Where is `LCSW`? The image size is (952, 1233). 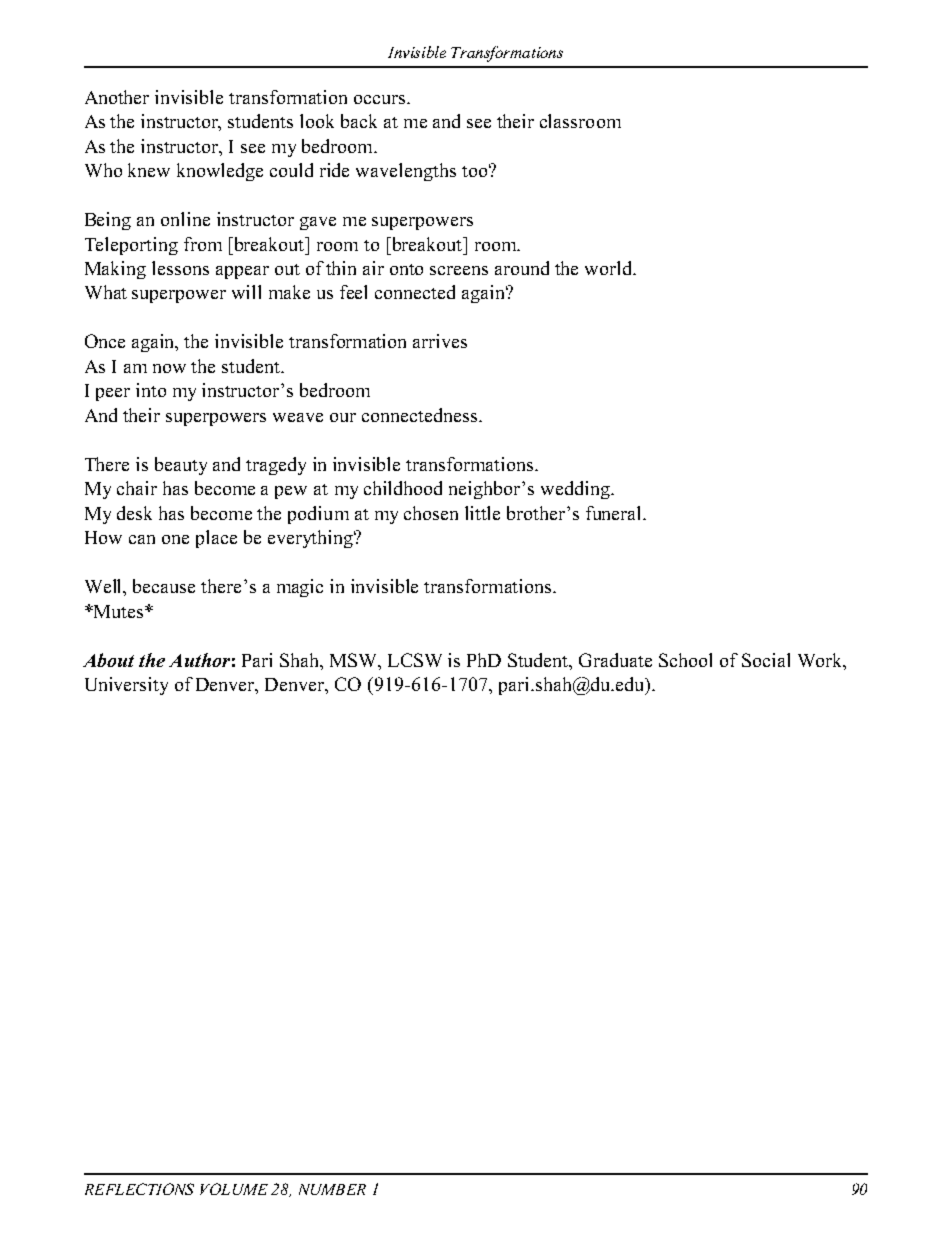
LCSW is located at coordinates (415, 660).
